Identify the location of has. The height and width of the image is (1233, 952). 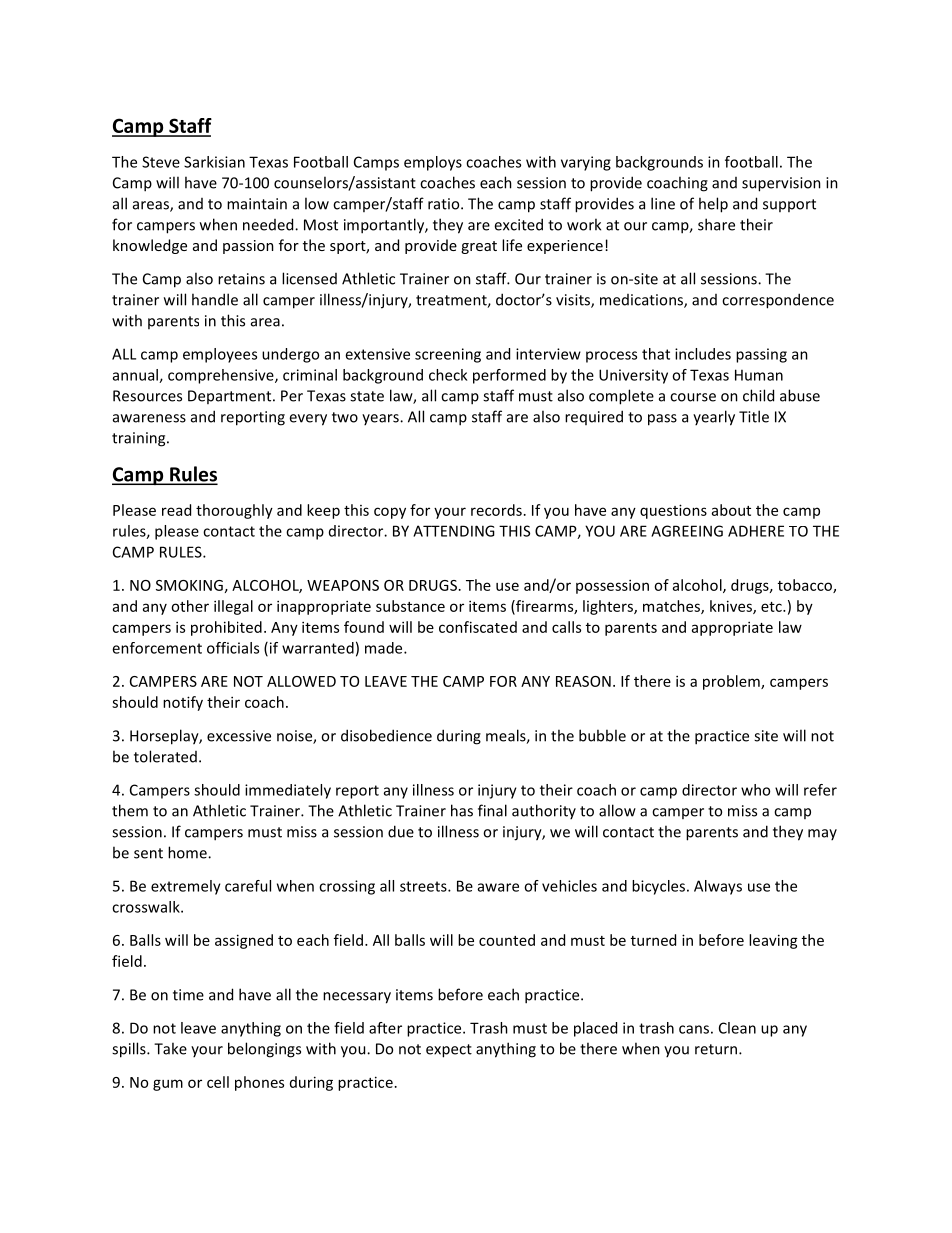
(462, 810).
